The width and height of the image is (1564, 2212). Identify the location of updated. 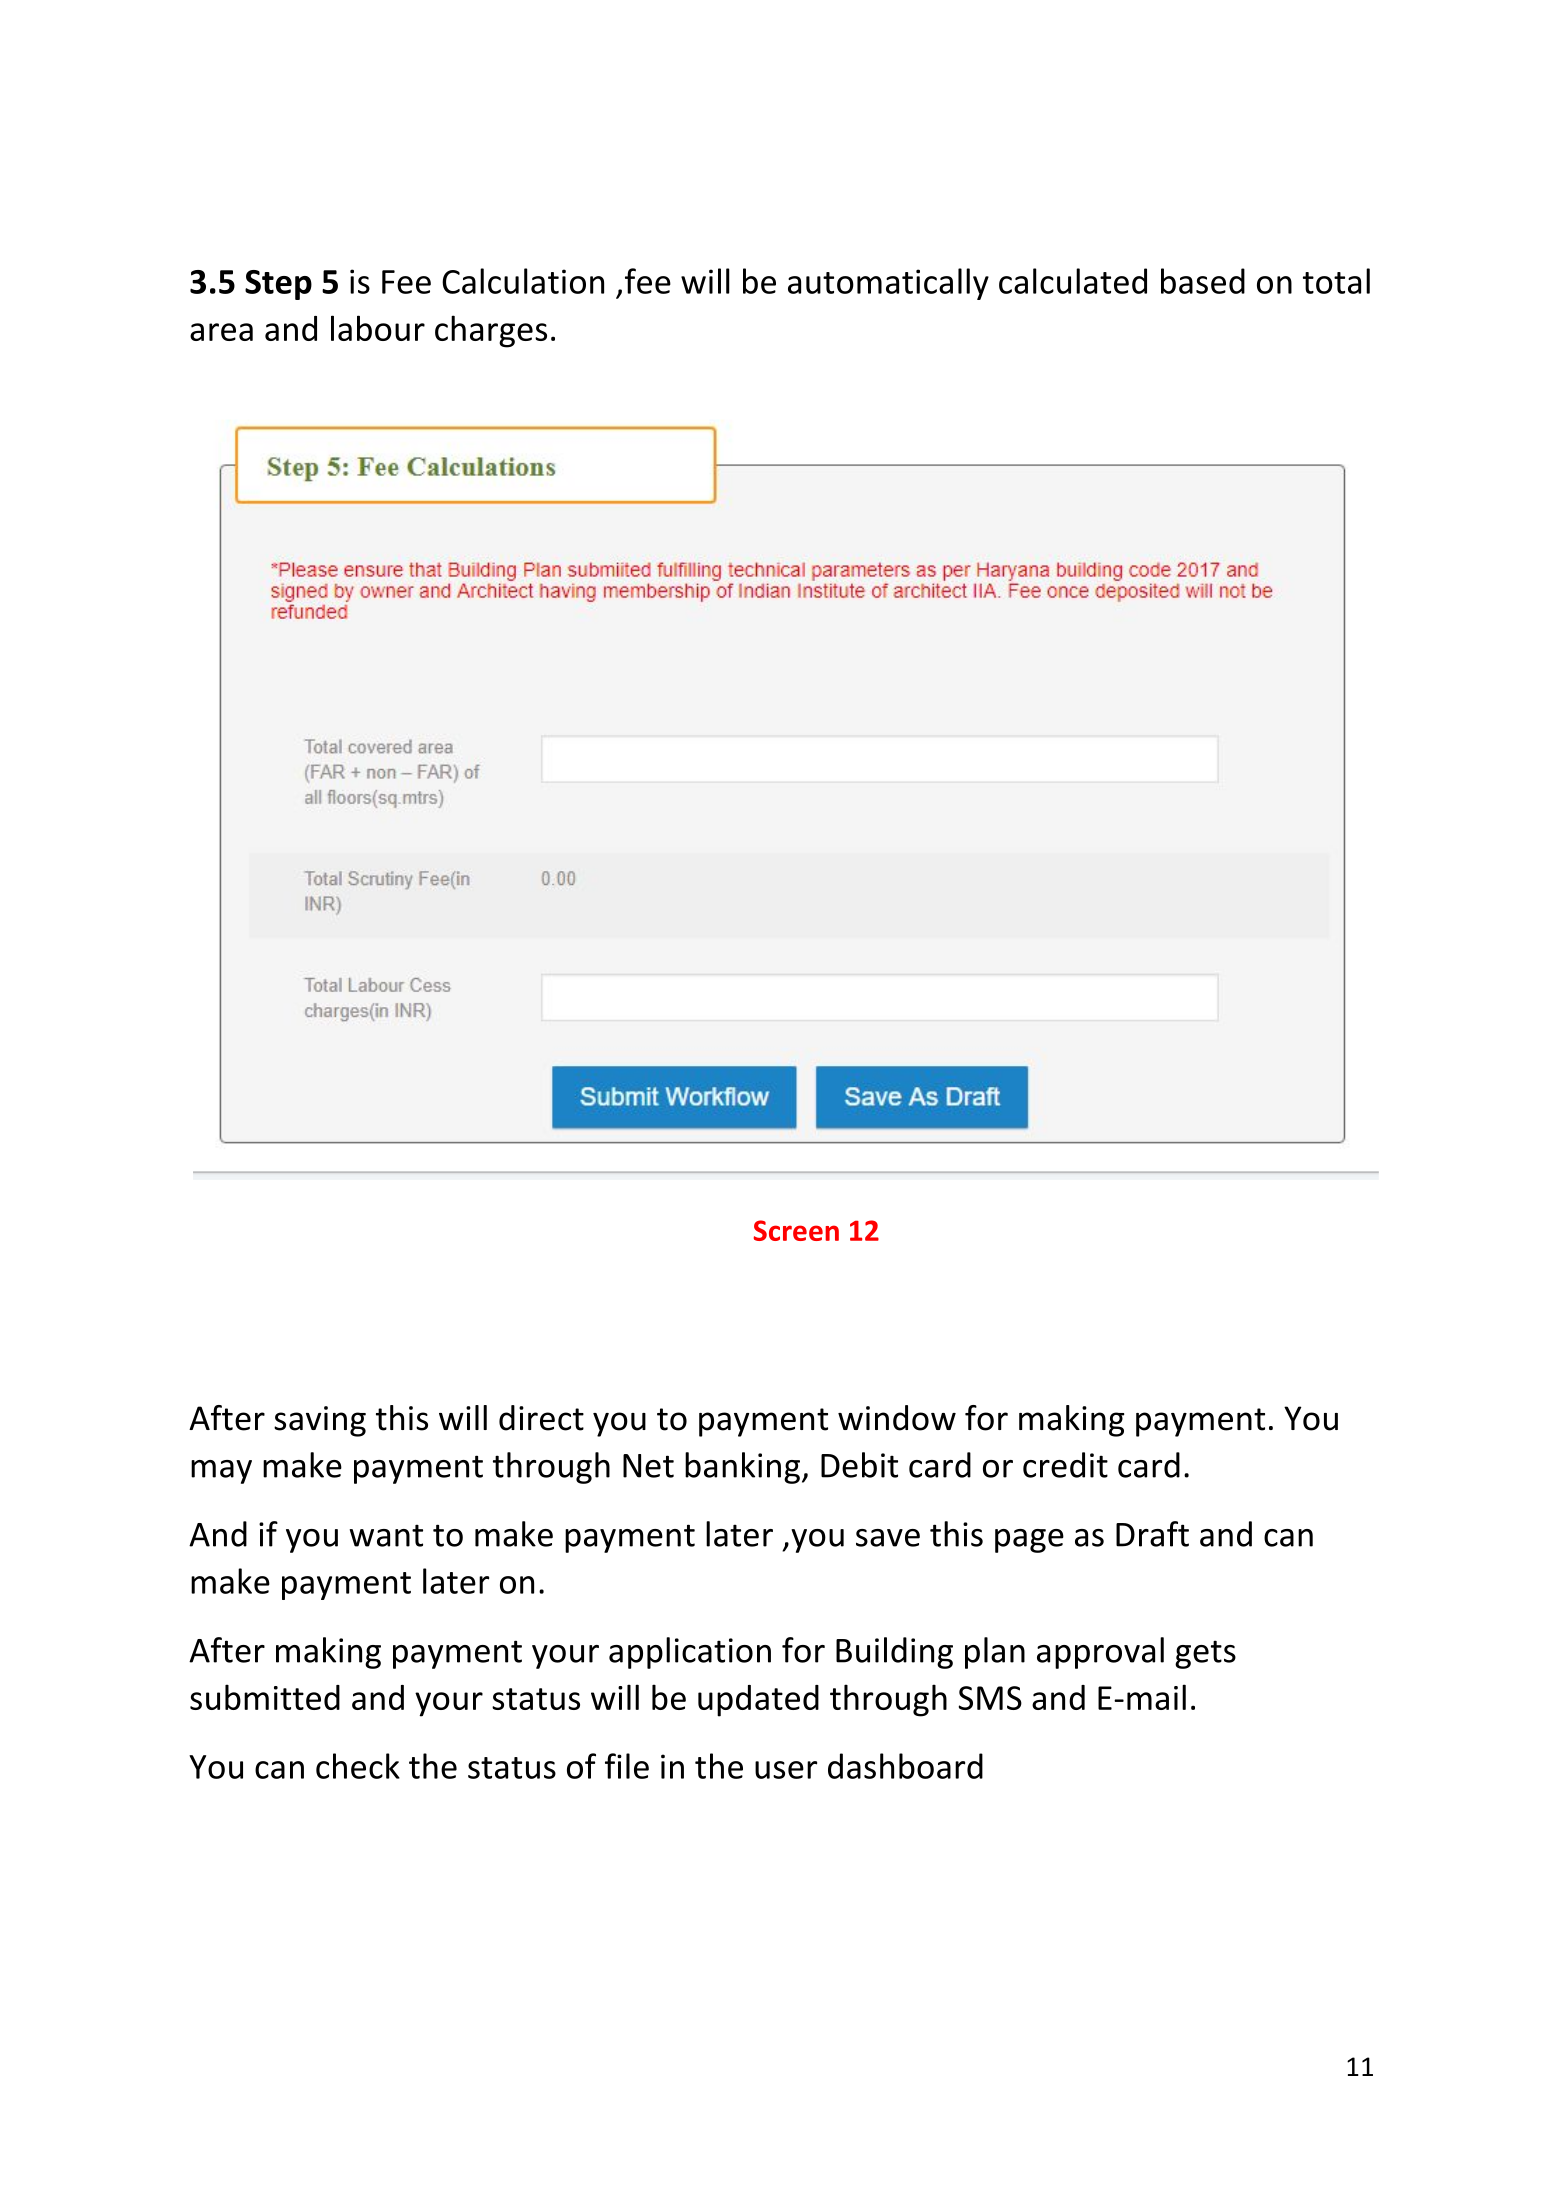
(758, 1701).
